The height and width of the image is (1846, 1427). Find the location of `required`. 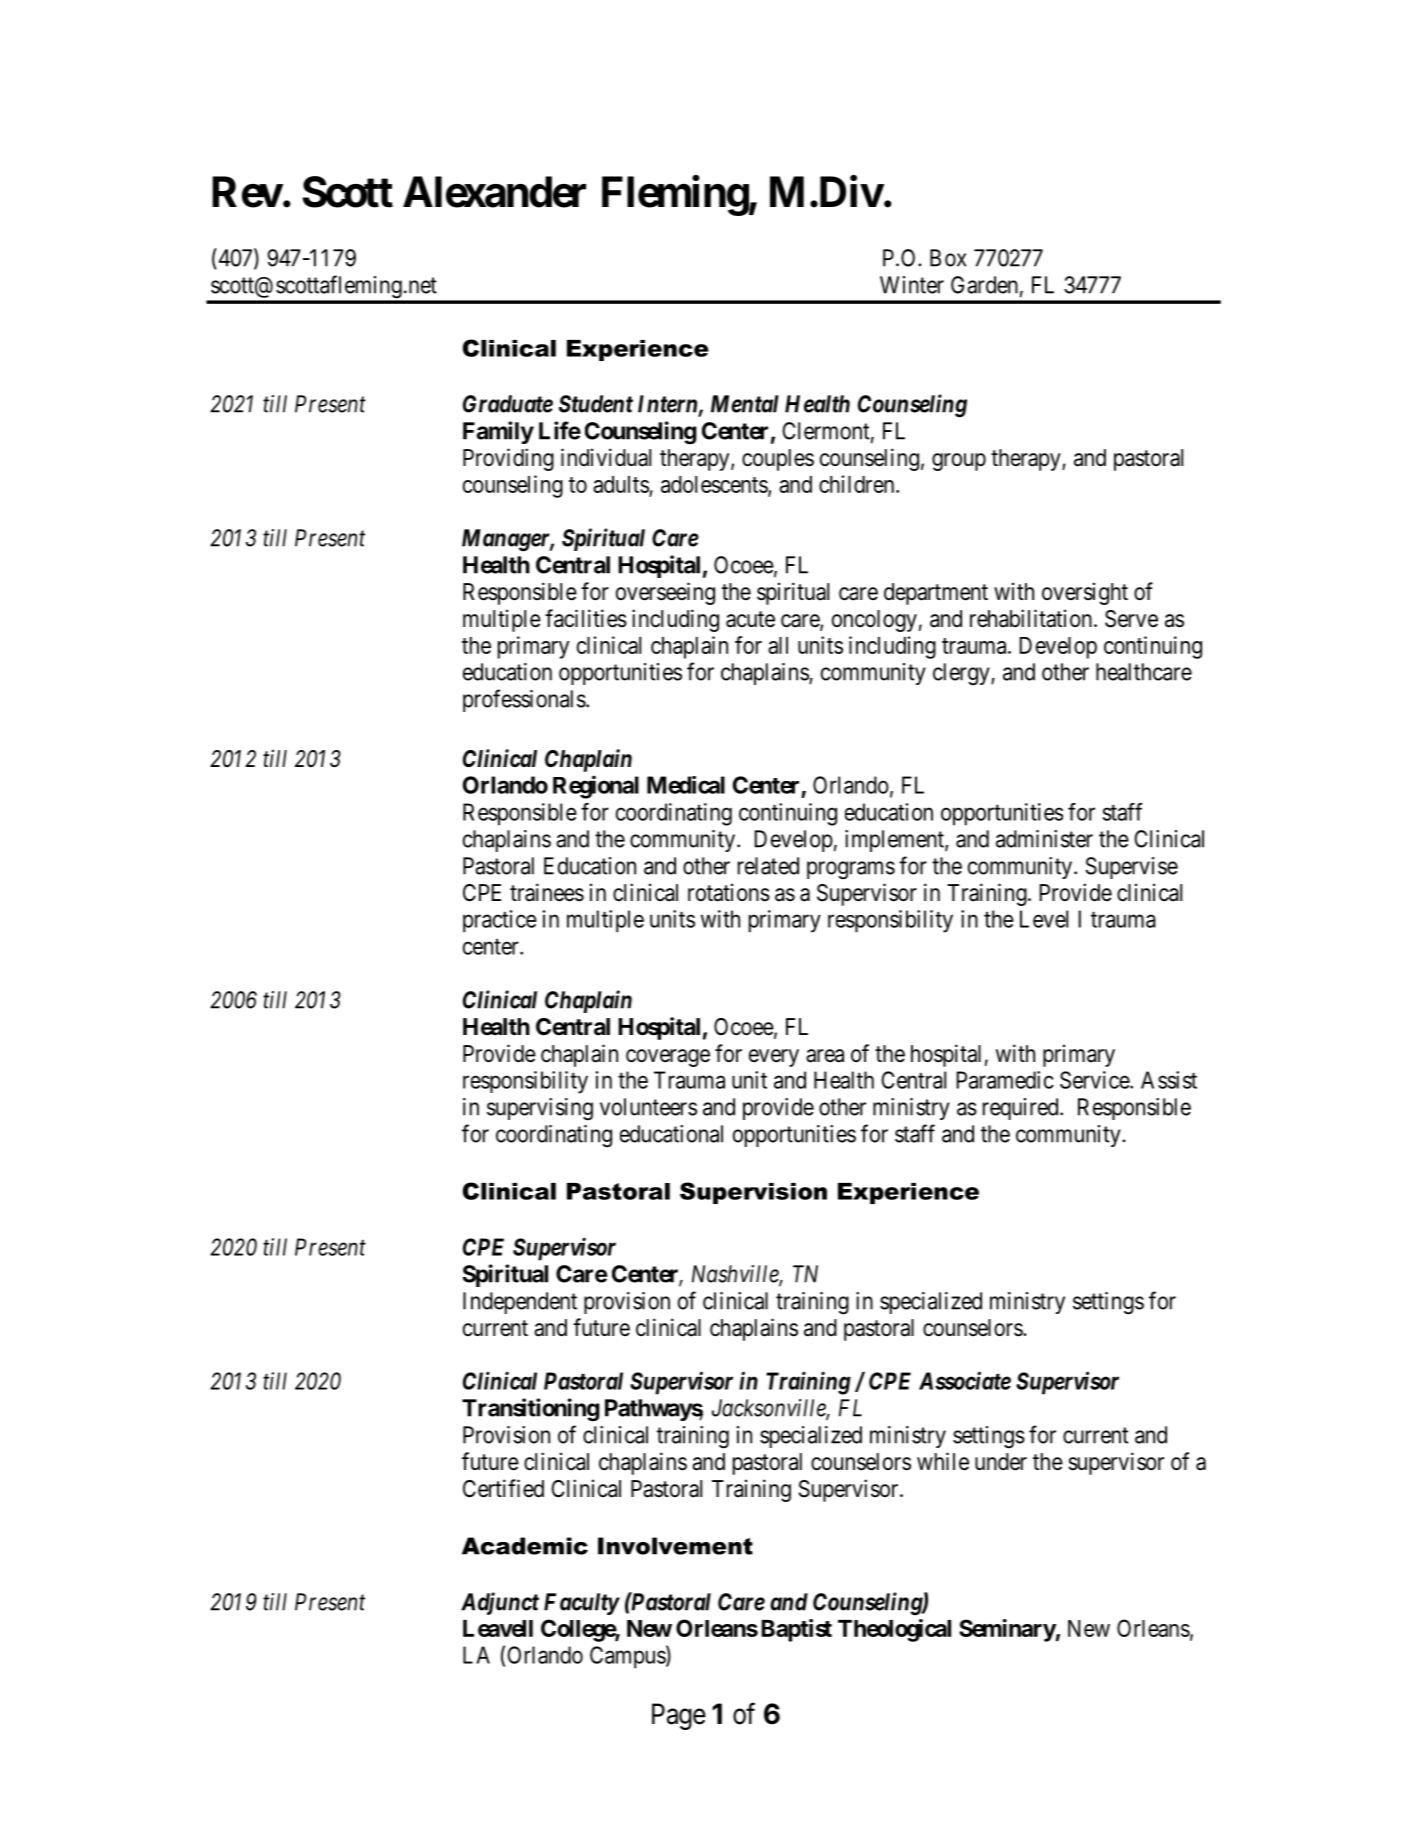

required is located at coordinates (1022, 1109).
